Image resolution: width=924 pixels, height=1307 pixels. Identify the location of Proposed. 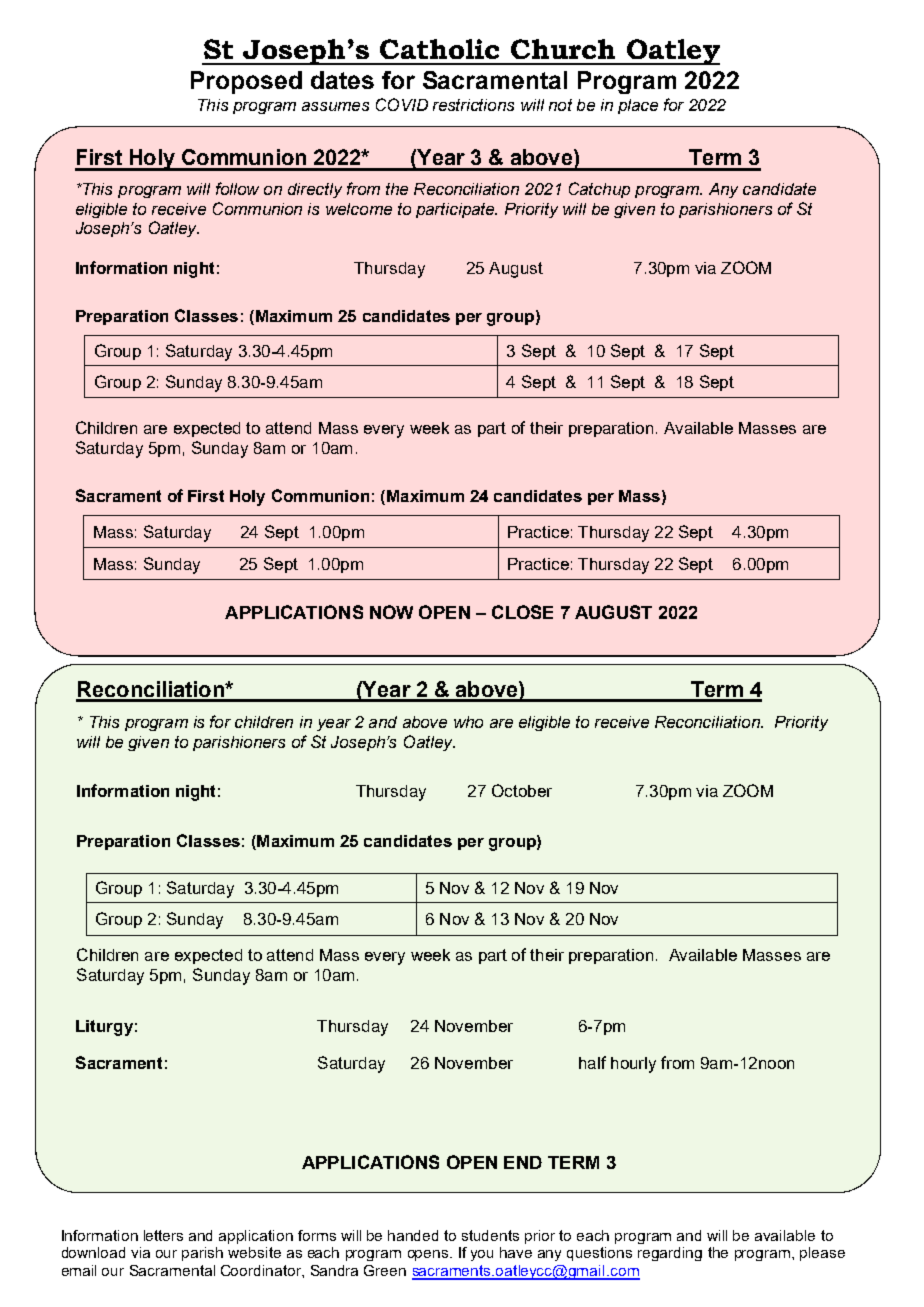
(246, 82).
